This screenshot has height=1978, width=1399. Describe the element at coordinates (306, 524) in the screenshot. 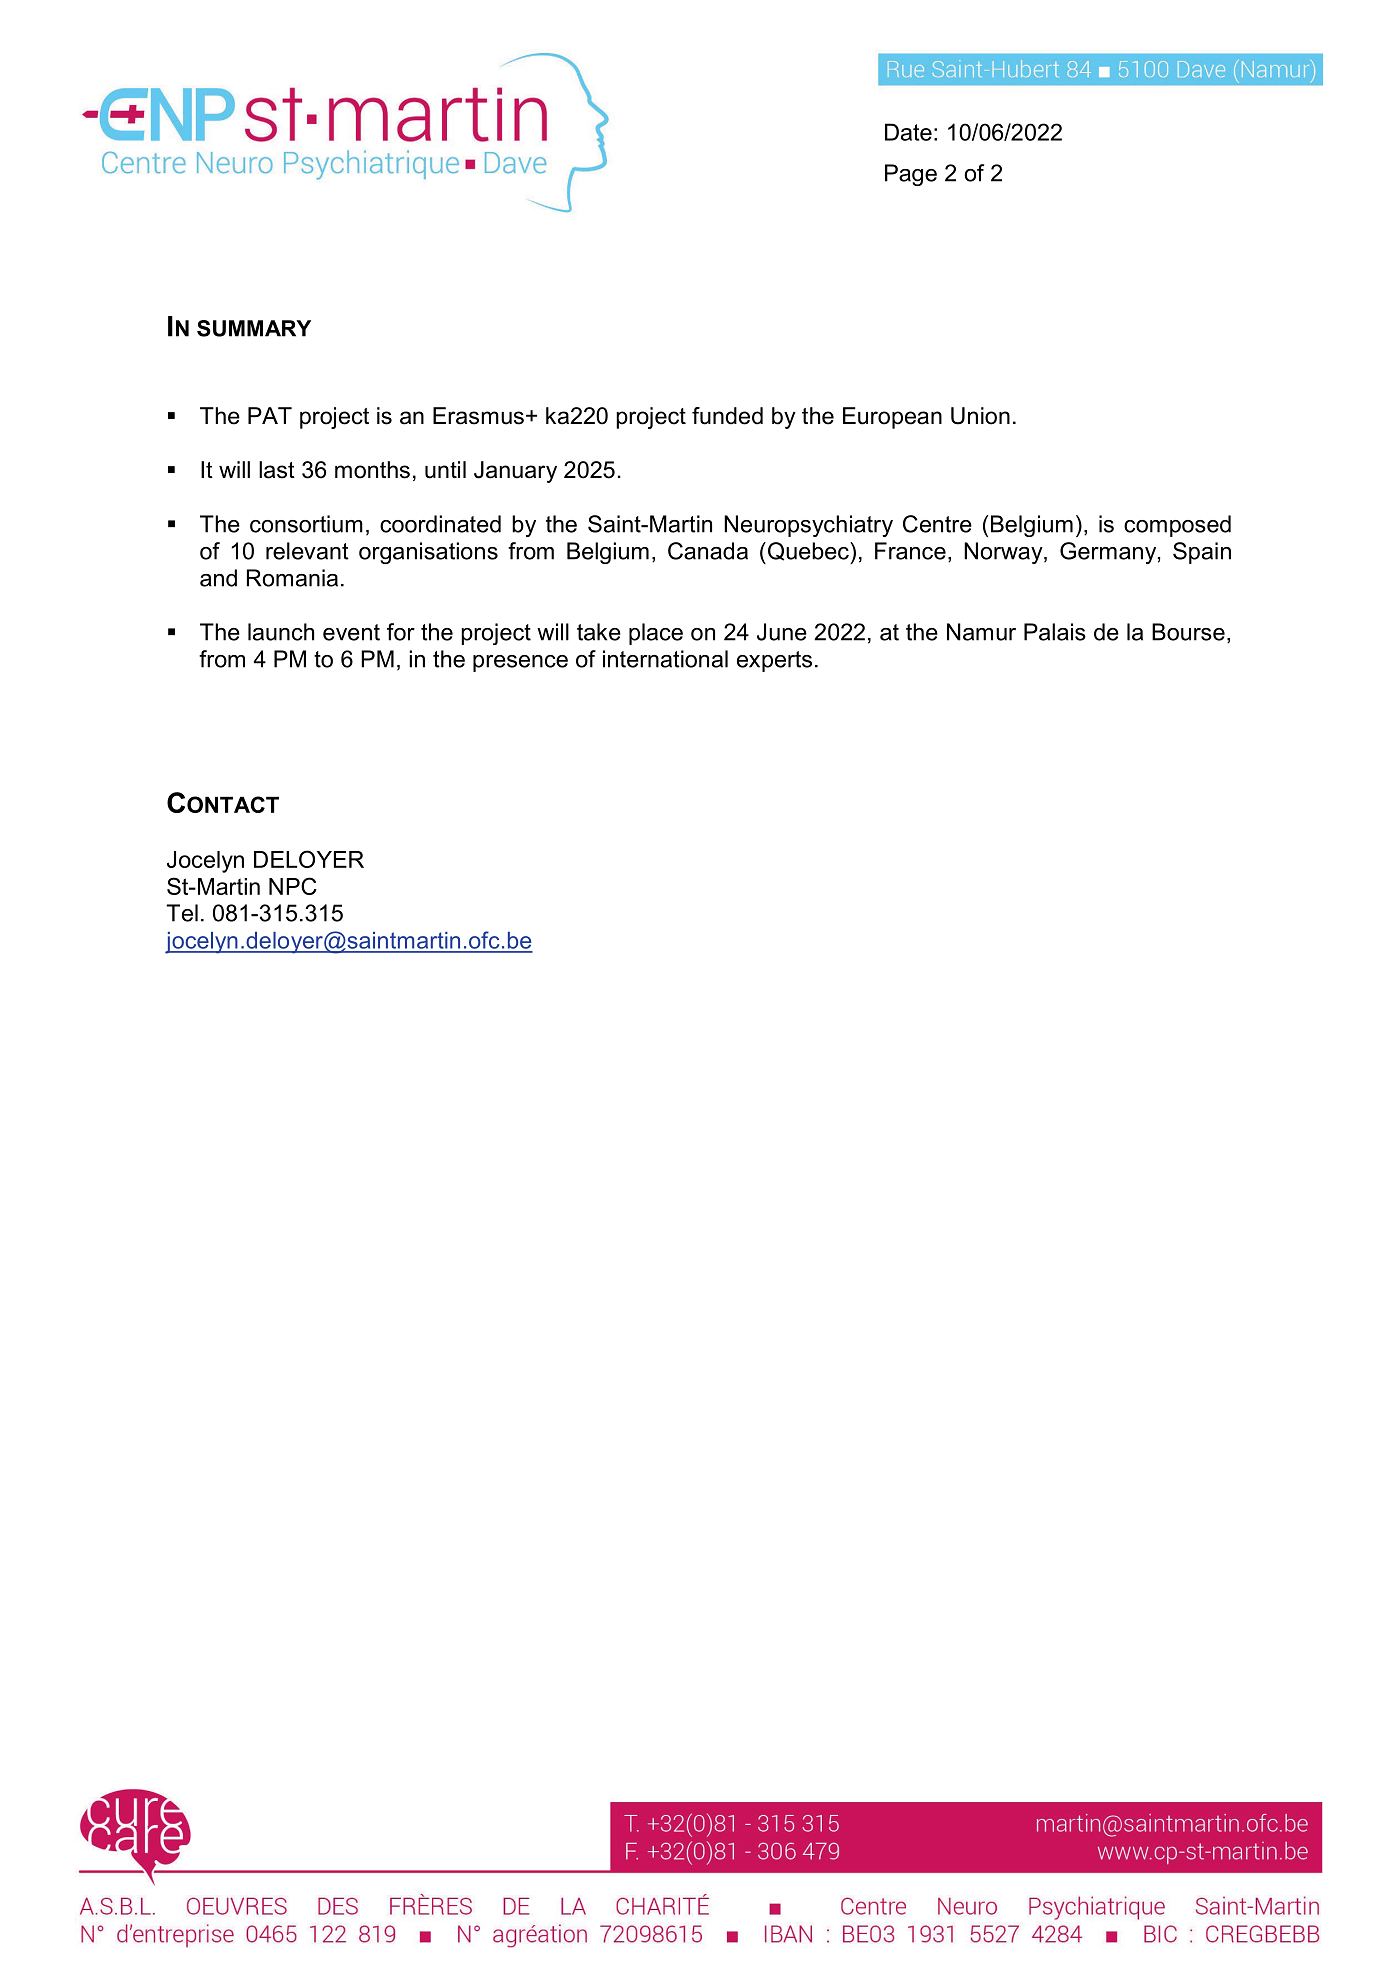

I see `consortium` at that location.
